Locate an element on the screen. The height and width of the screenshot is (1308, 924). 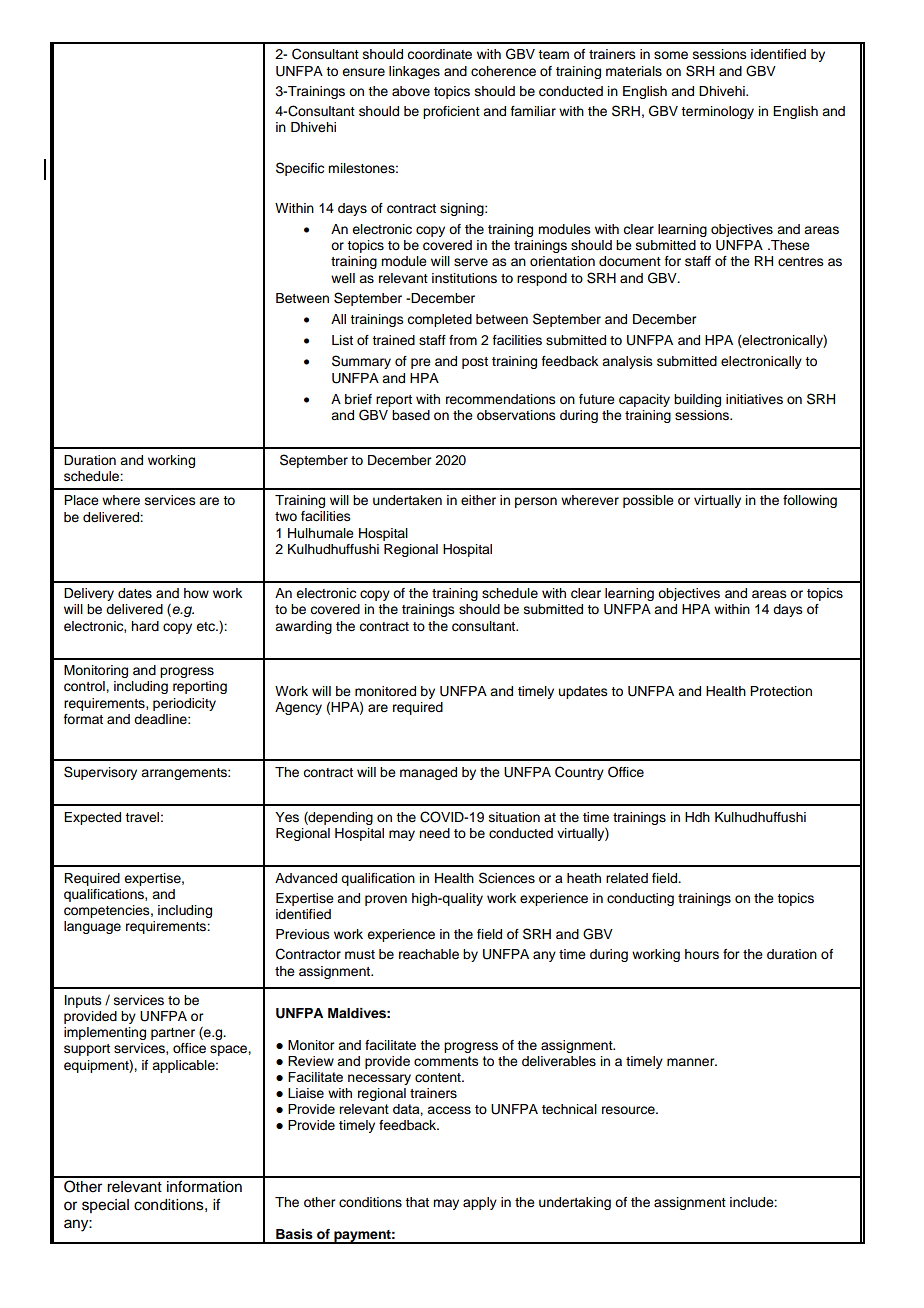
that is located at coordinates (417, 1202).
